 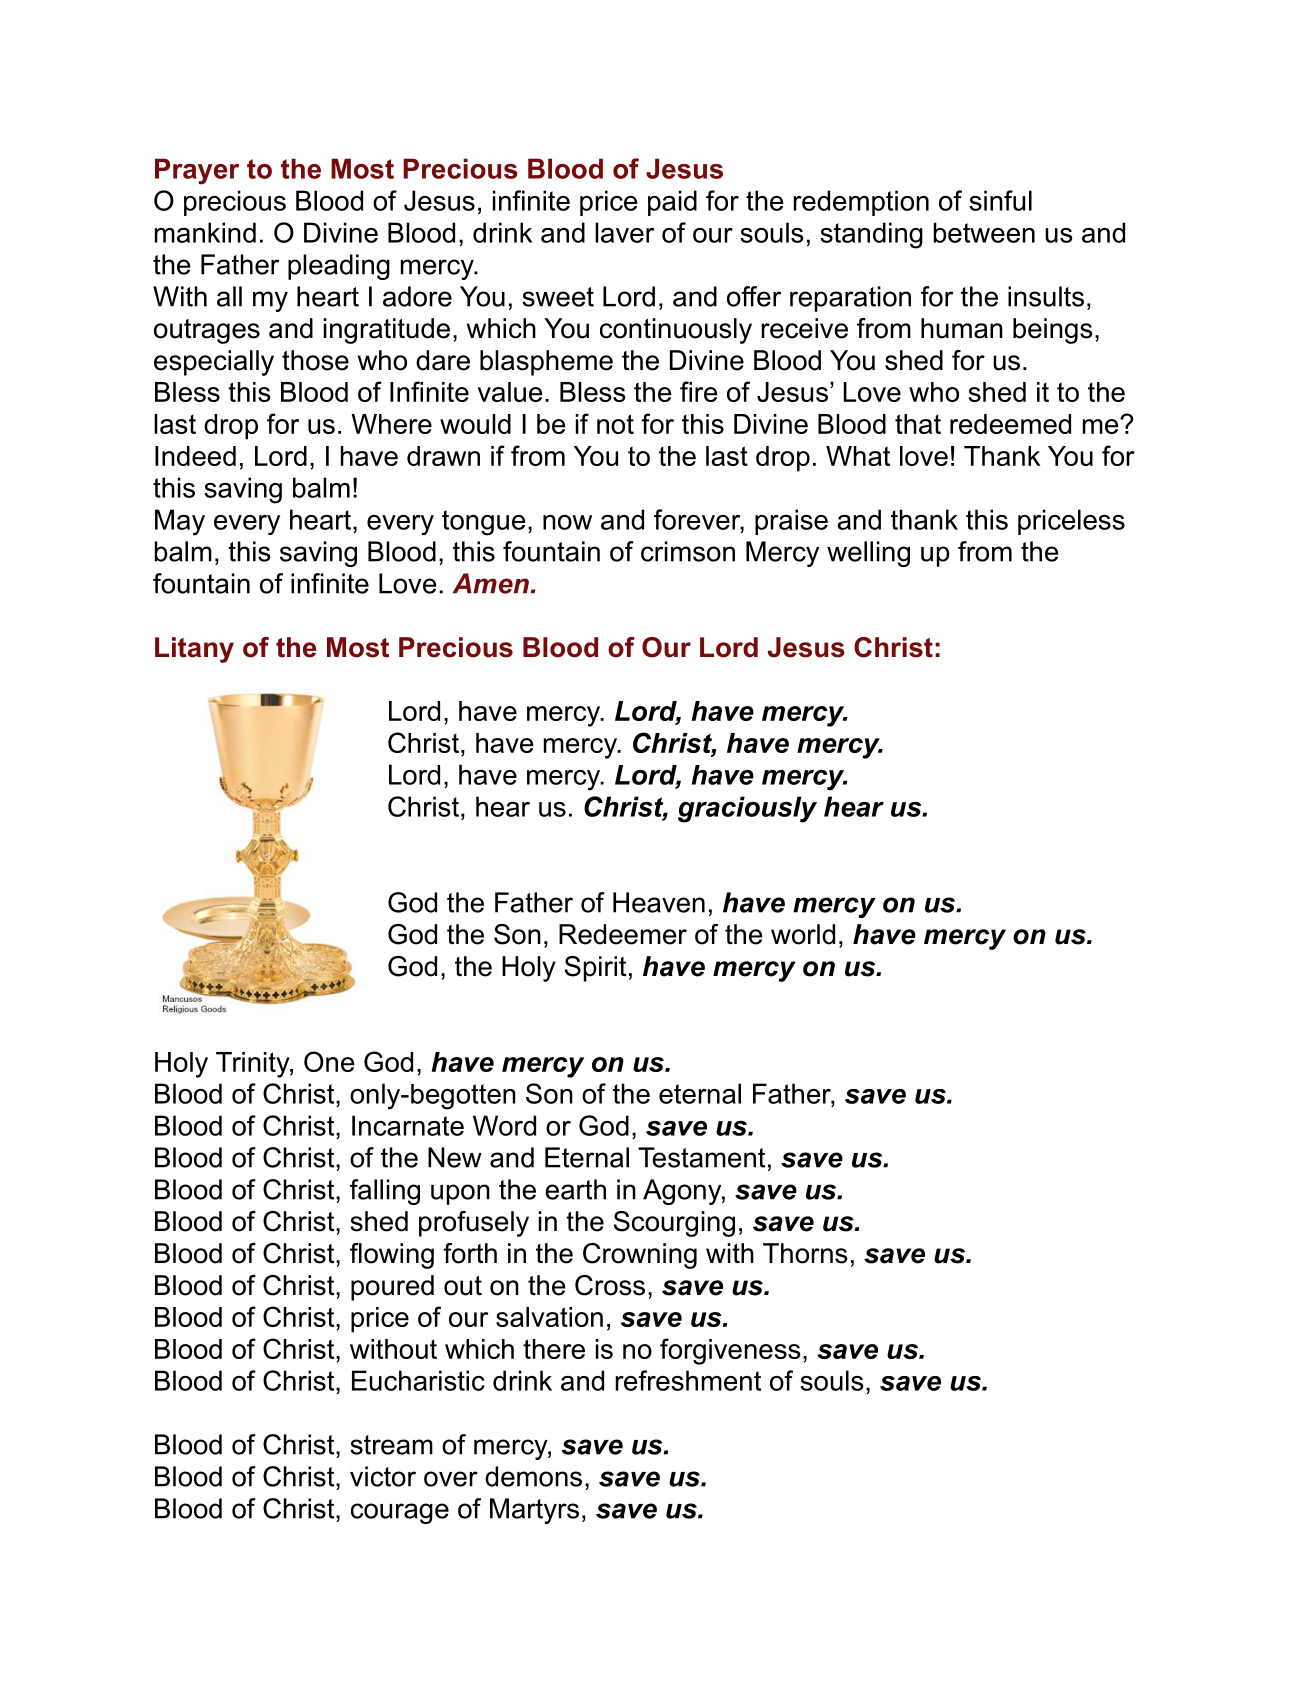 What do you see at coordinates (180, 522) in the document?
I see `May` at bounding box center [180, 522].
